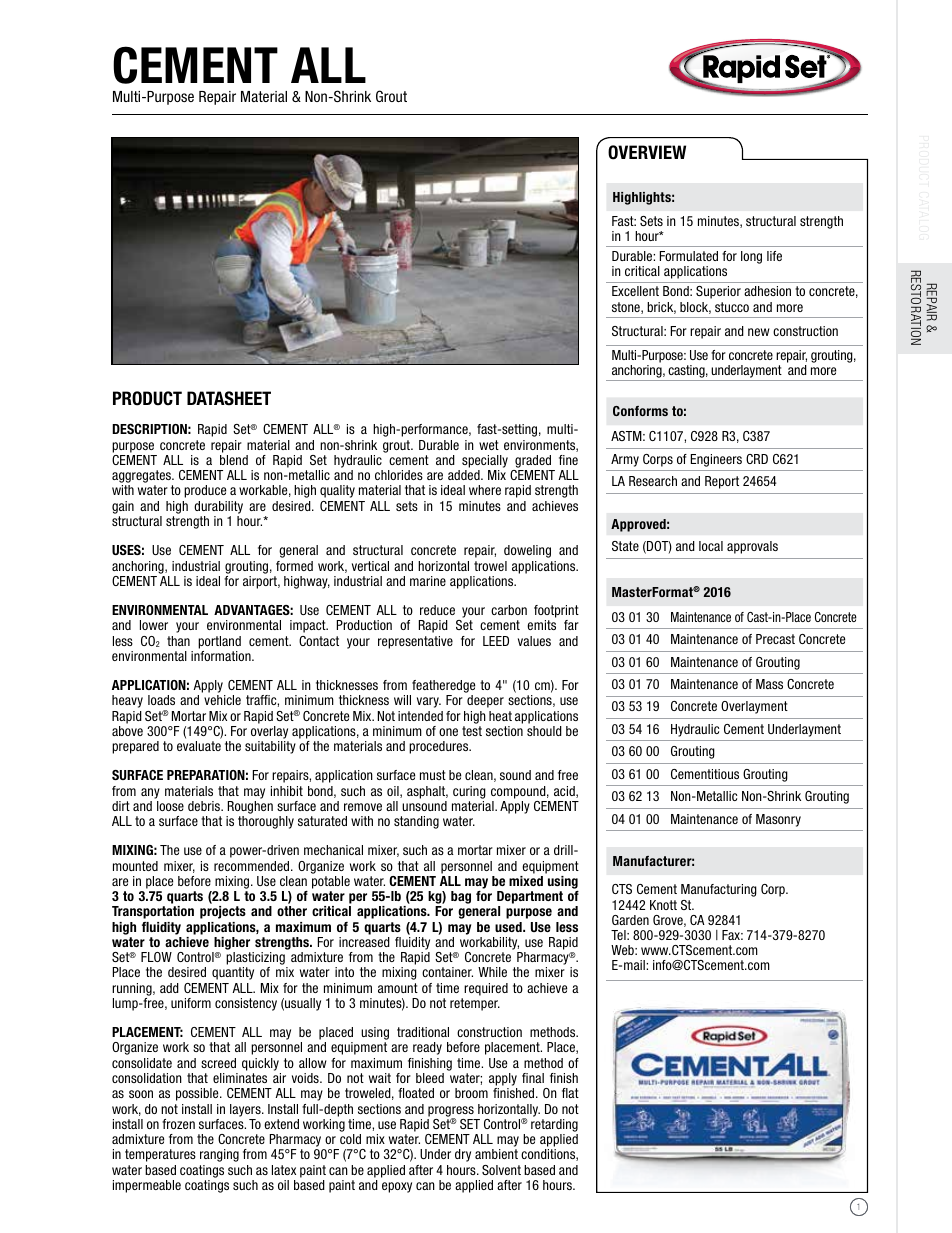 The width and height of the screenshot is (952, 1233). Describe the element at coordinates (689, 256) in the screenshot. I see `Formulated` at that location.
